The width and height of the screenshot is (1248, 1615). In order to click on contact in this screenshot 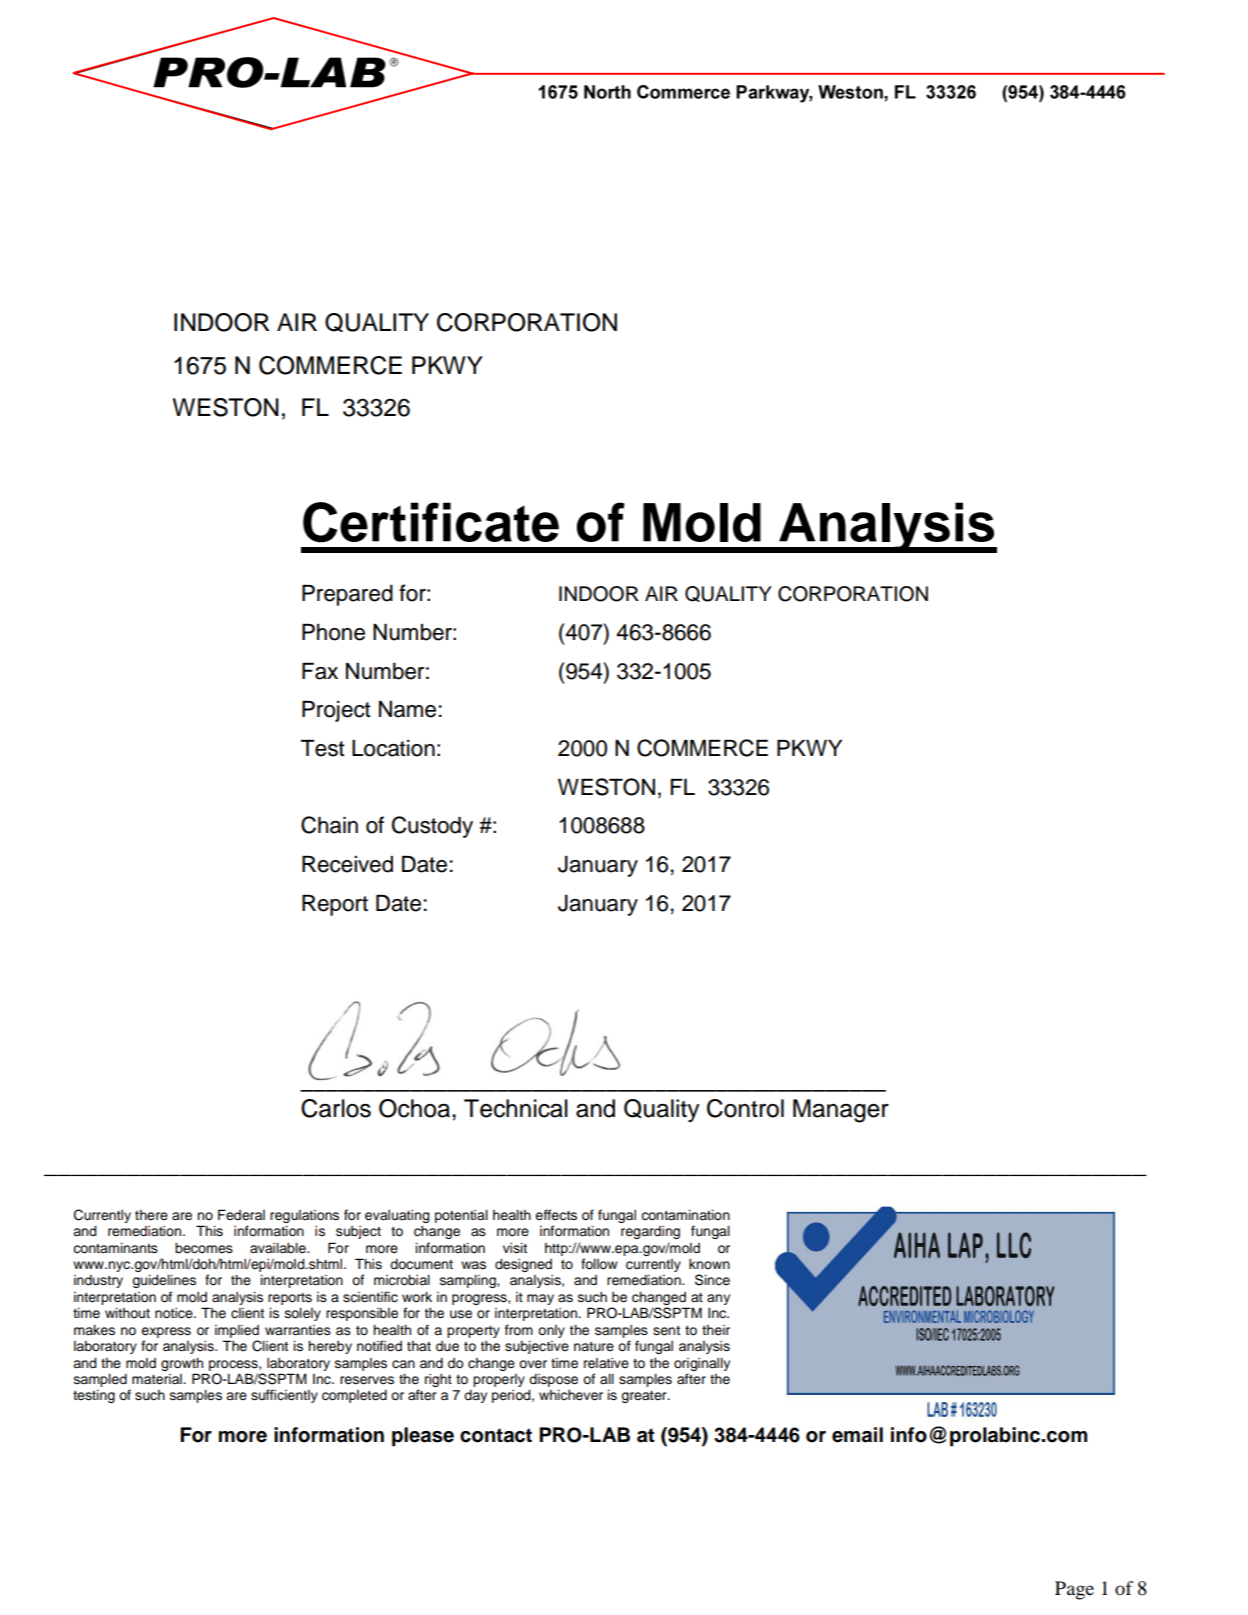, I will do `click(496, 1435)`.
